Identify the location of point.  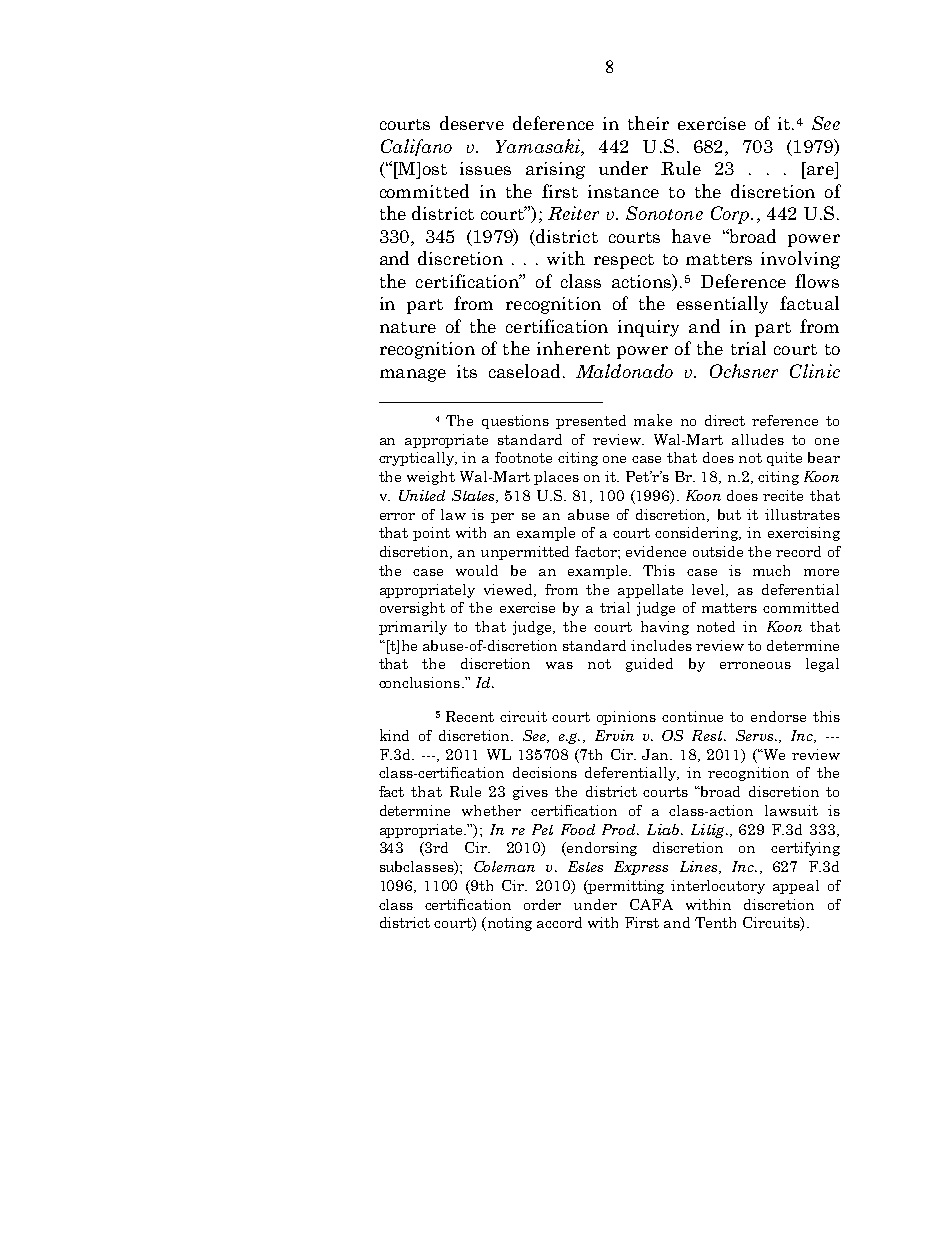
(431, 534).
